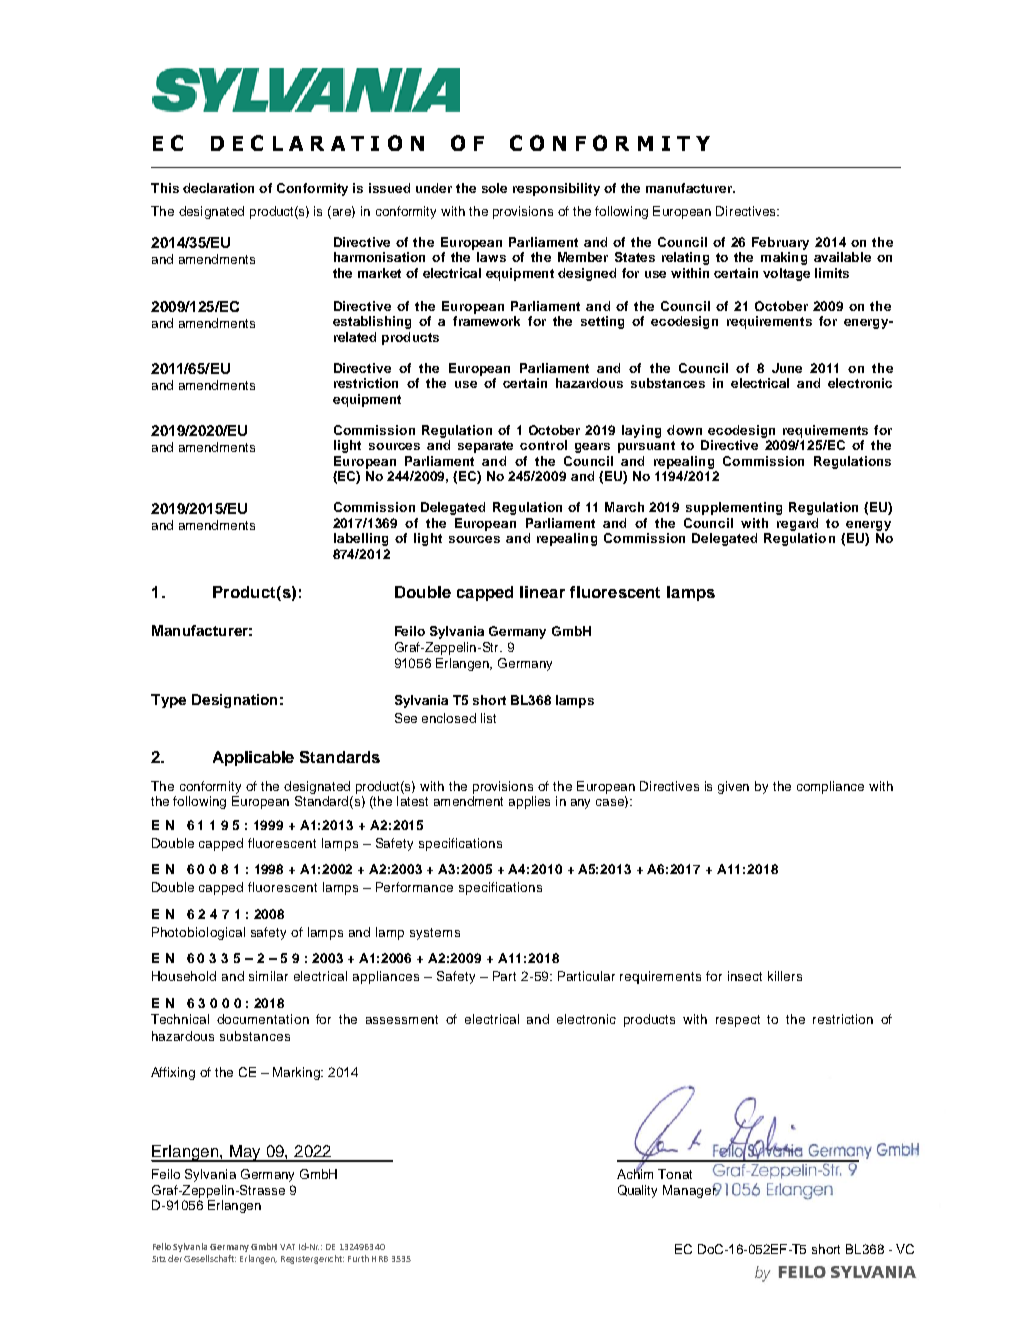 The width and height of the screenshot is (1030, 1334). What do you see at coordinates (372, 322) in the screenshot?
I see `establishing` at bounding box center [372, 322].
